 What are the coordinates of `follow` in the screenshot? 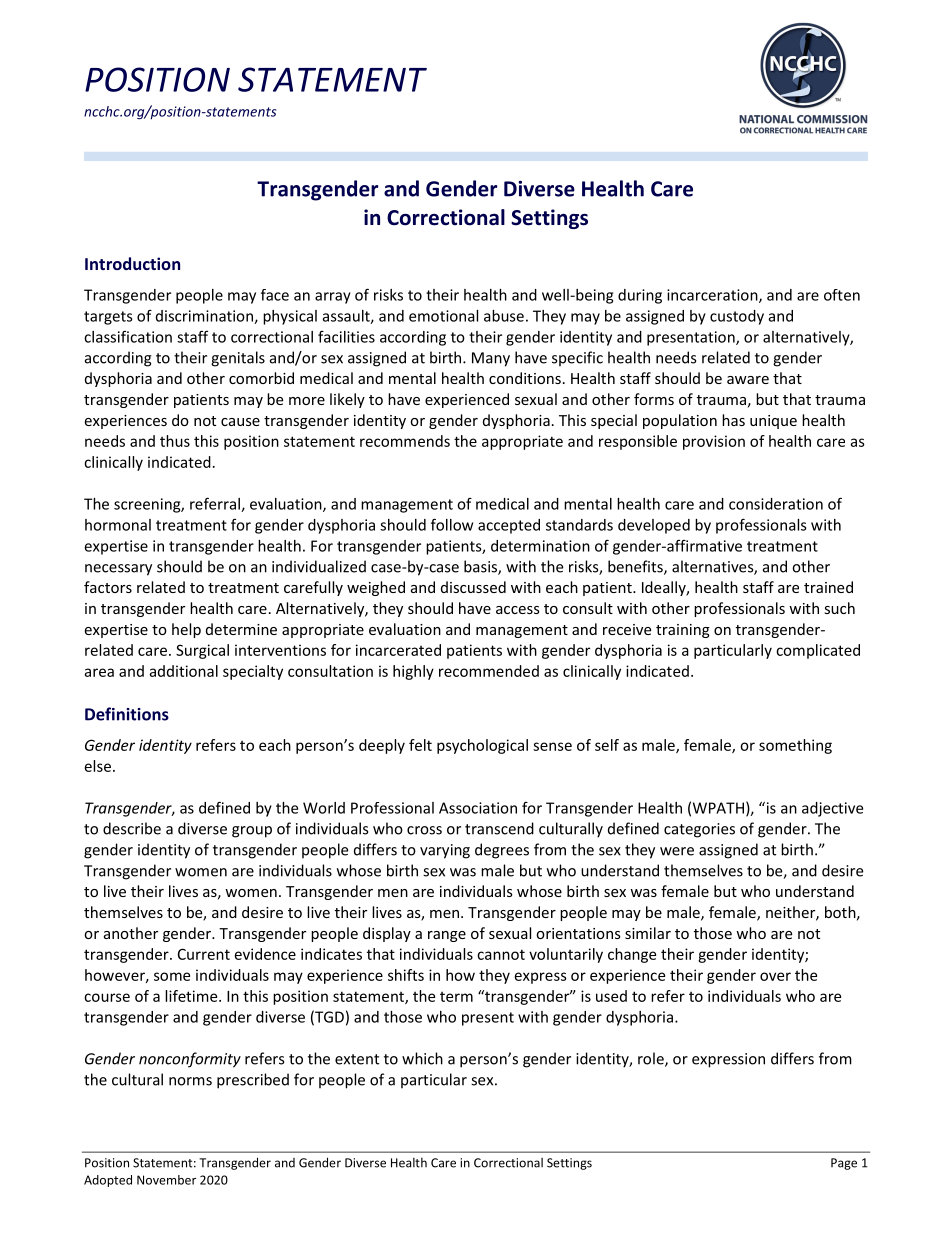 It's located at (452, 524).
